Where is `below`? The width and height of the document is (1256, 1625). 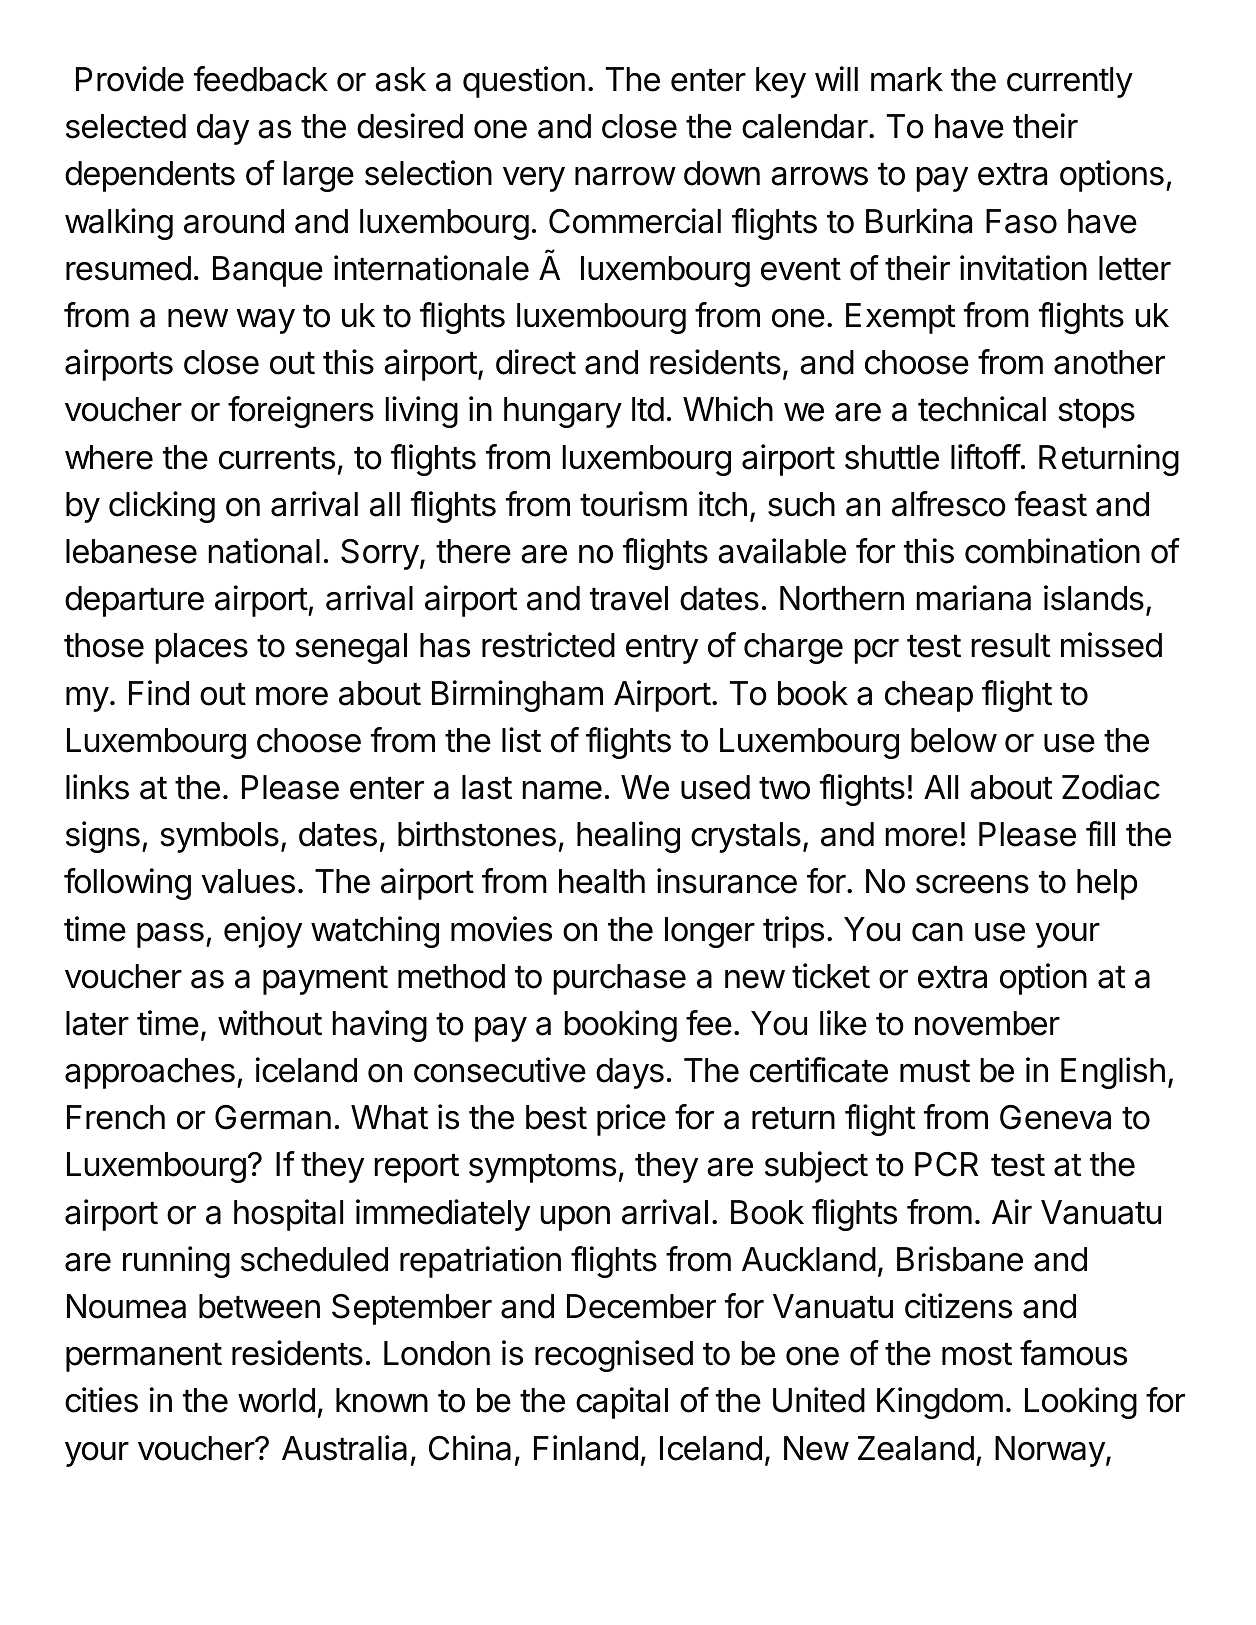 below is located at coordinates (954, 740).
